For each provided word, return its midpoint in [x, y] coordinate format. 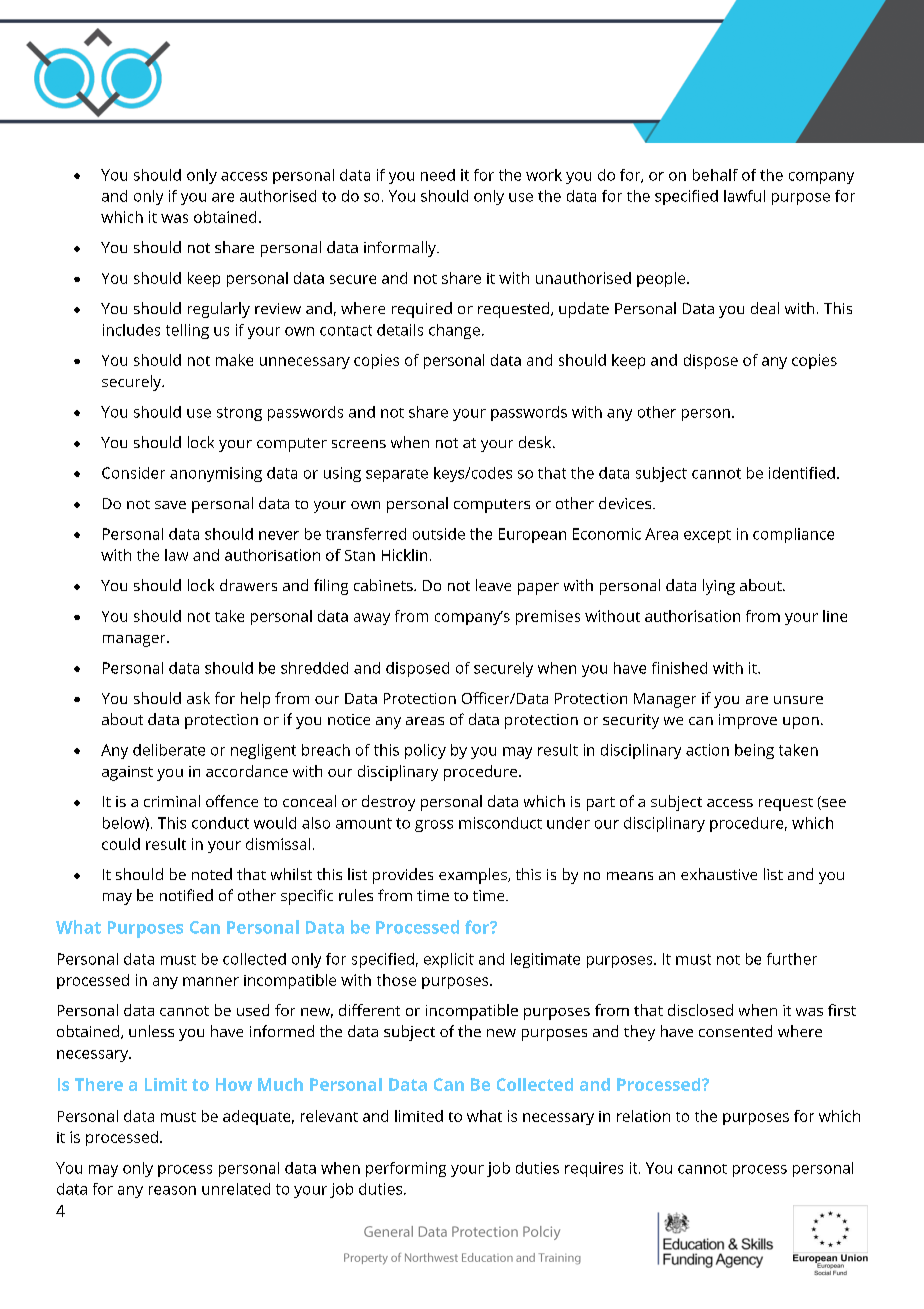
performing [406, 1169]
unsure [798, 700]
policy [425, 751]
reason [172, 1190]
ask [198, 698]
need [438, 175]
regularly [219, 310]
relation [643, 1116]
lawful [744, 196]
